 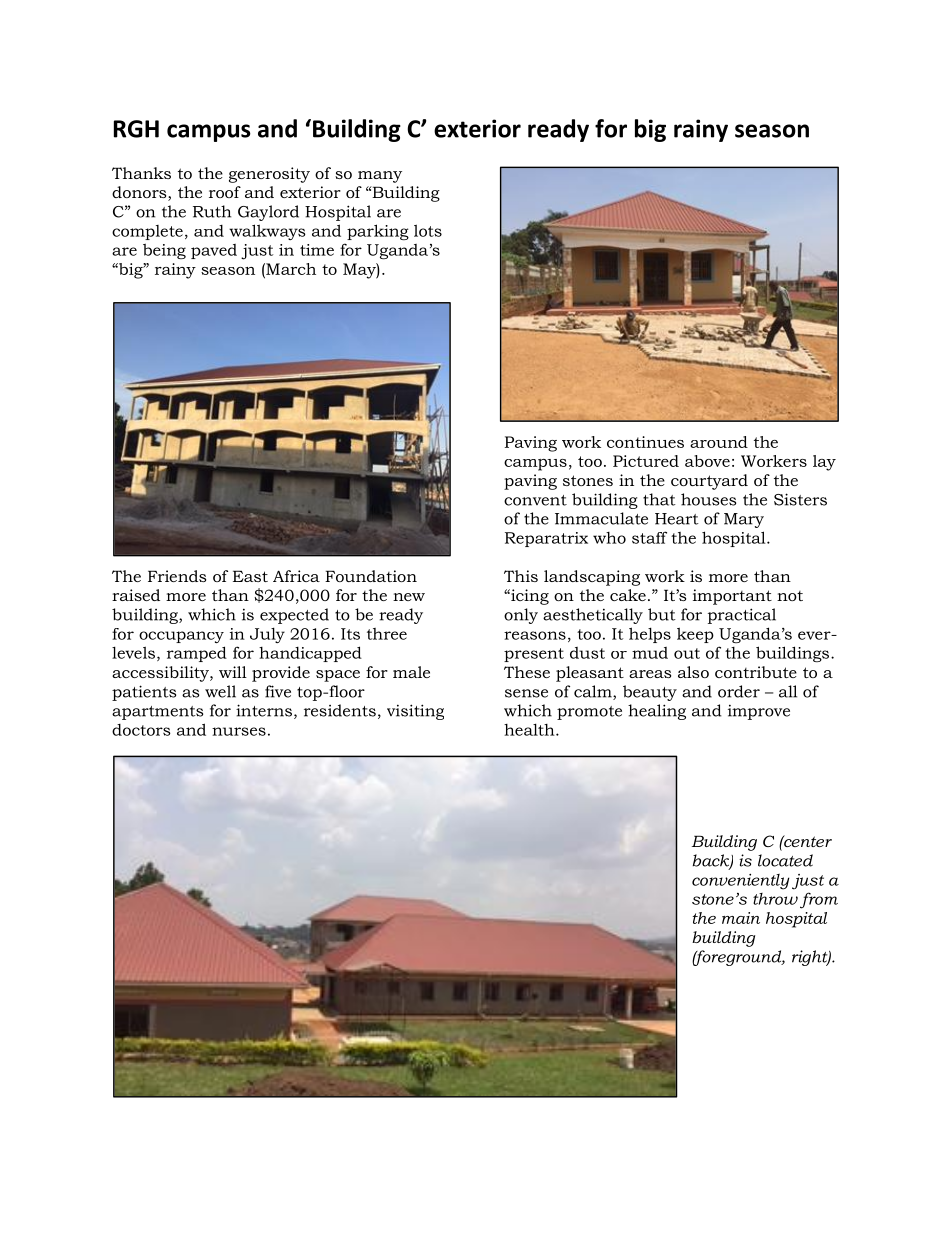 I want to click on East, so click(x=250, y=576).
